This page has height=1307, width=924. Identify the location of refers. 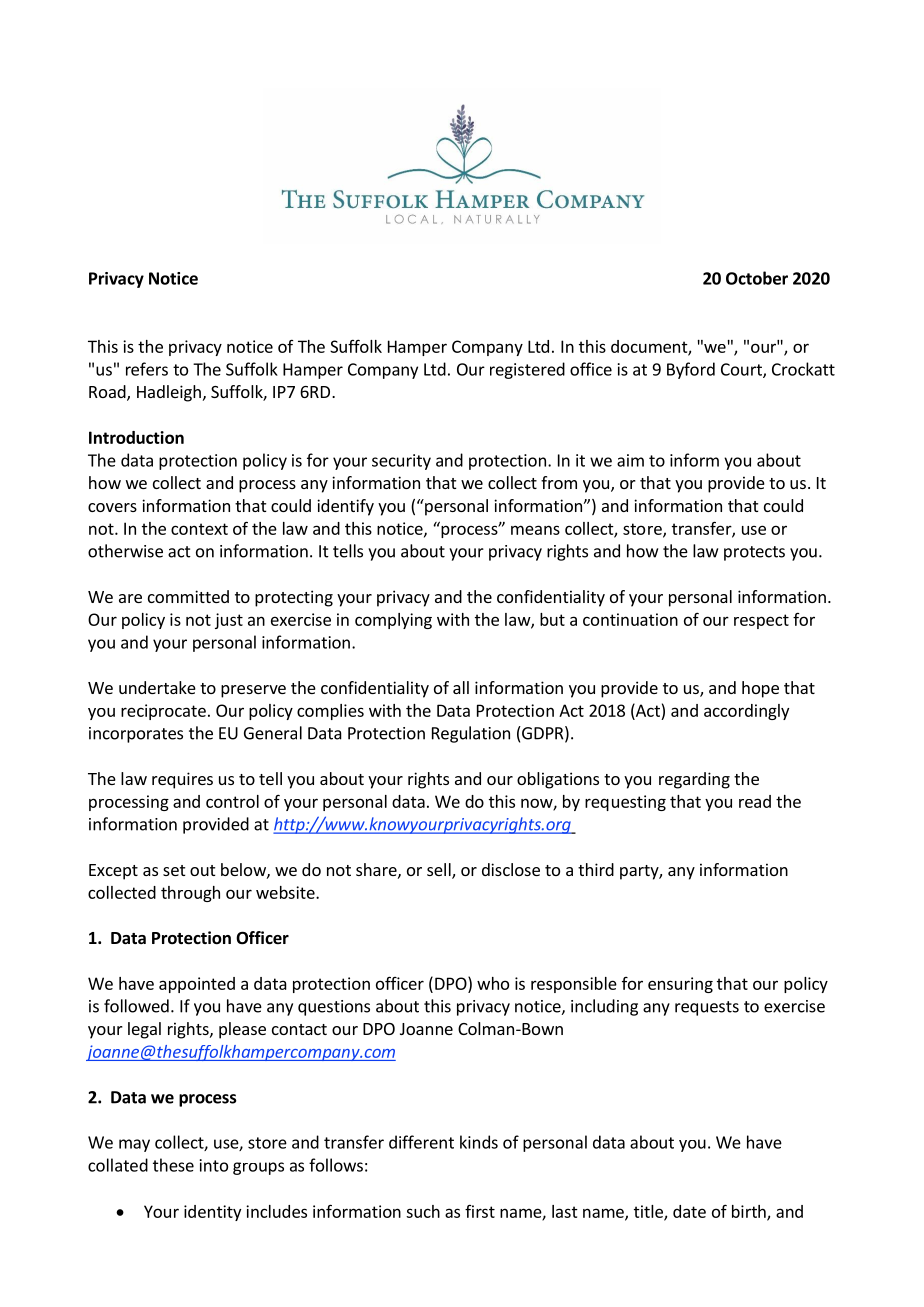
(147, 369).
